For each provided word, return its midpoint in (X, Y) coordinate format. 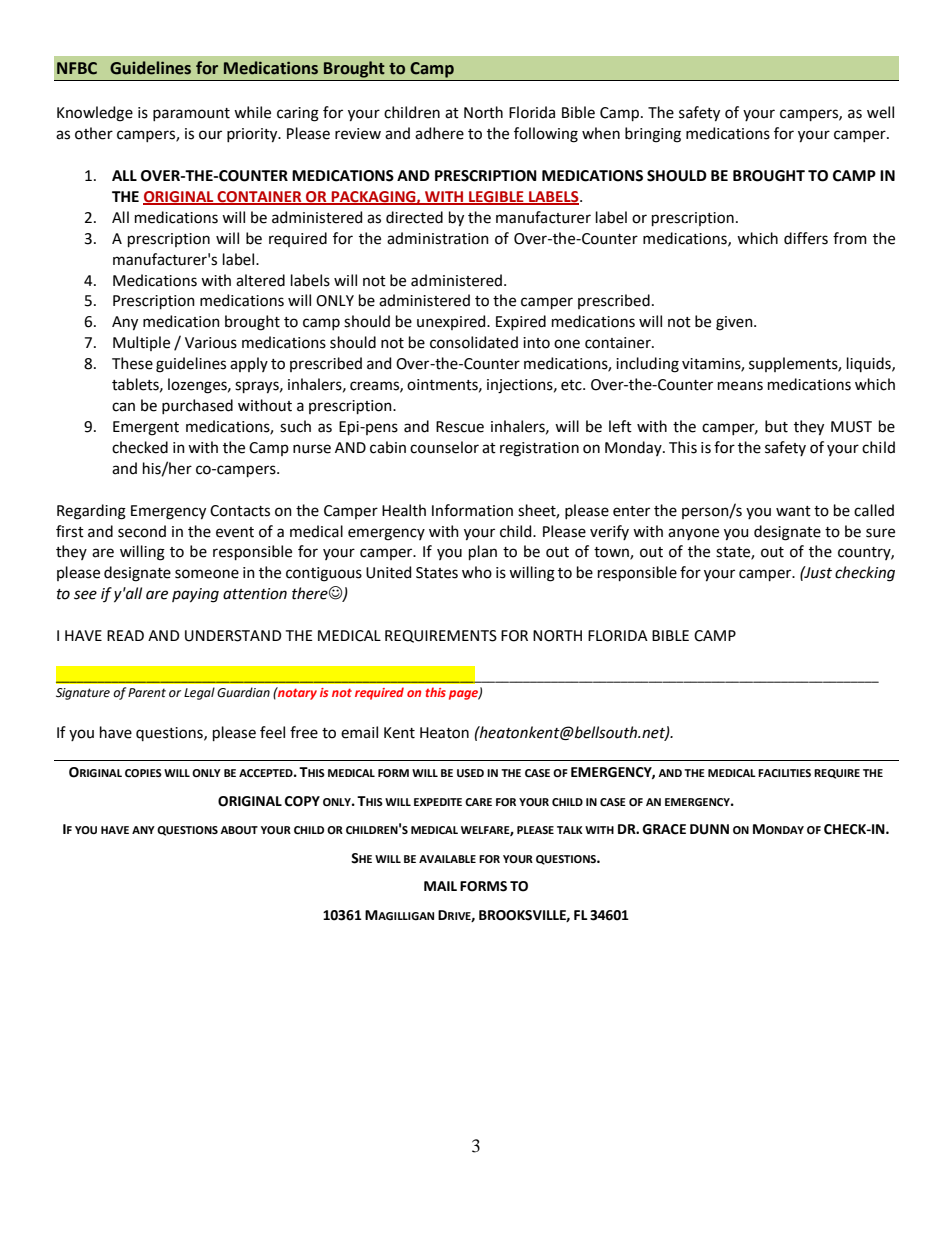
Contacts (240, 511)
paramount (191, 114)
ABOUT (239, 830)
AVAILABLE (447, 859)
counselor (444, 447)
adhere (439, 133)
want (793, 511)
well (880, 112)
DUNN (709, 829)
